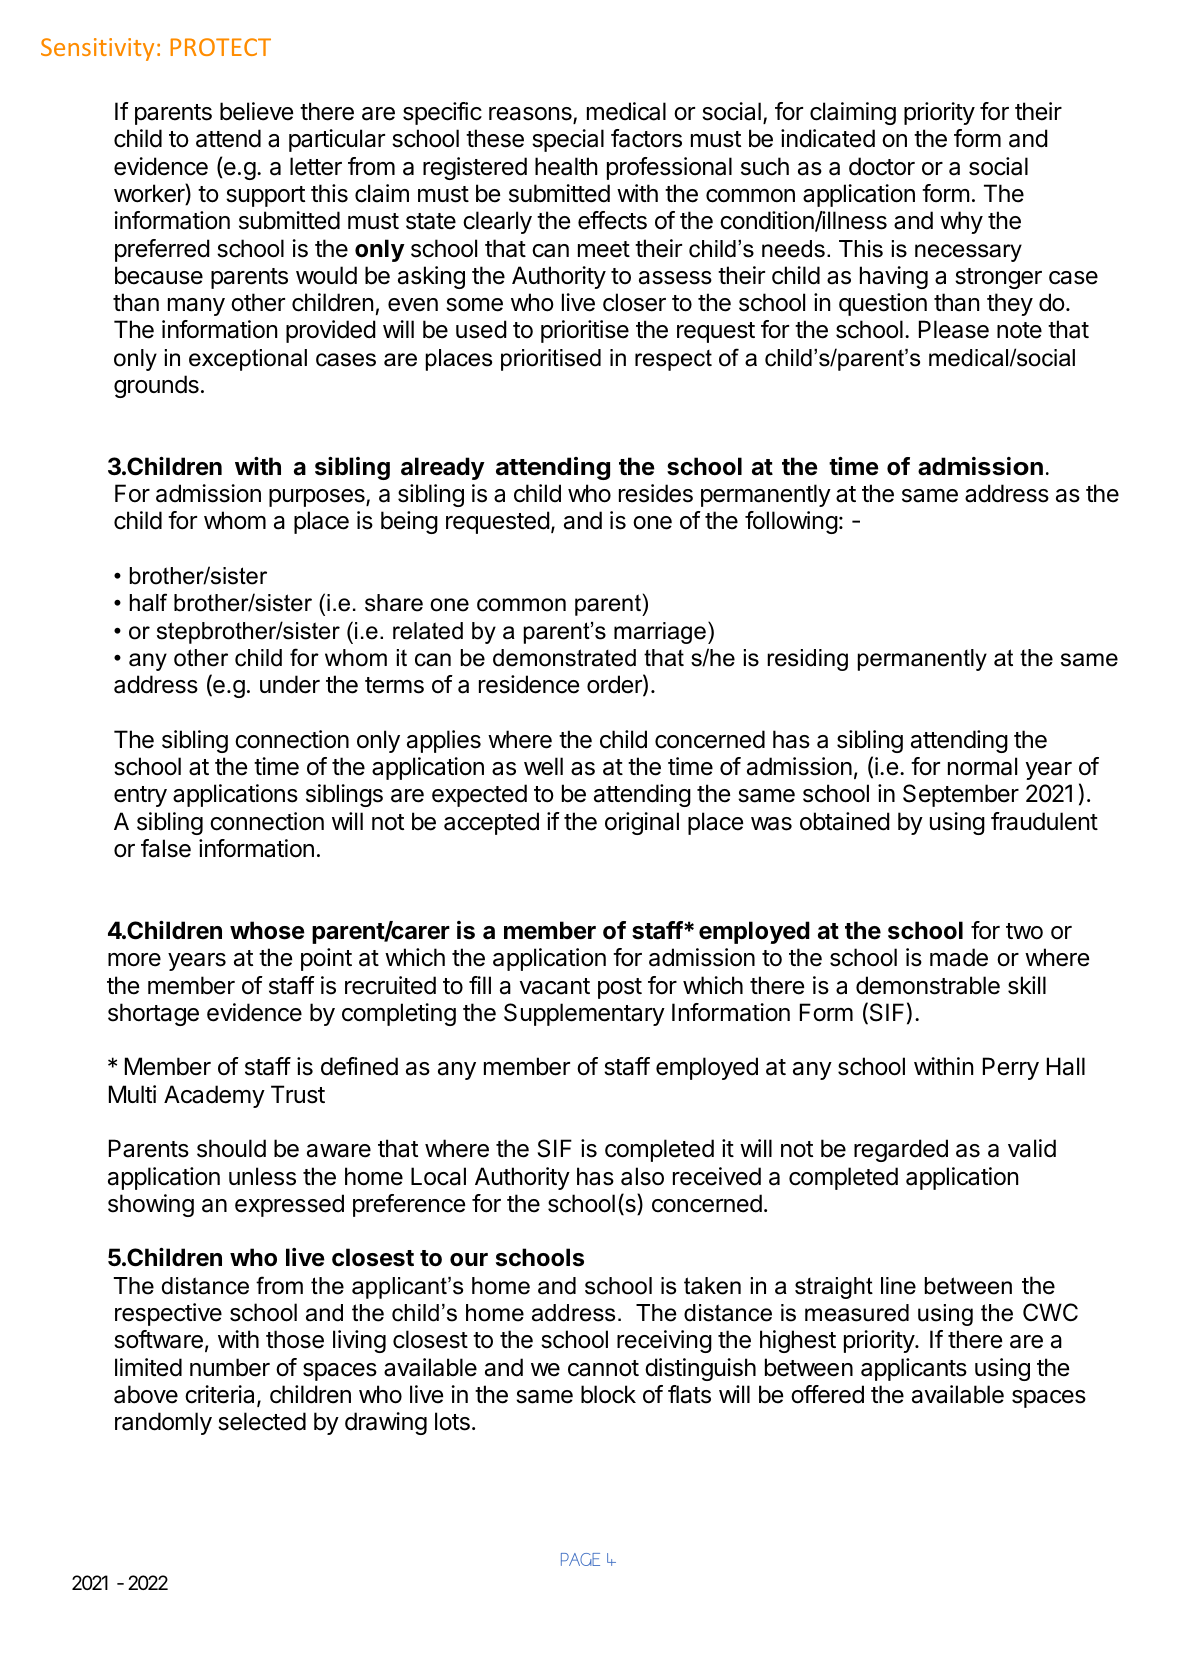  I want to click on regarded, so click(901, 1150).
